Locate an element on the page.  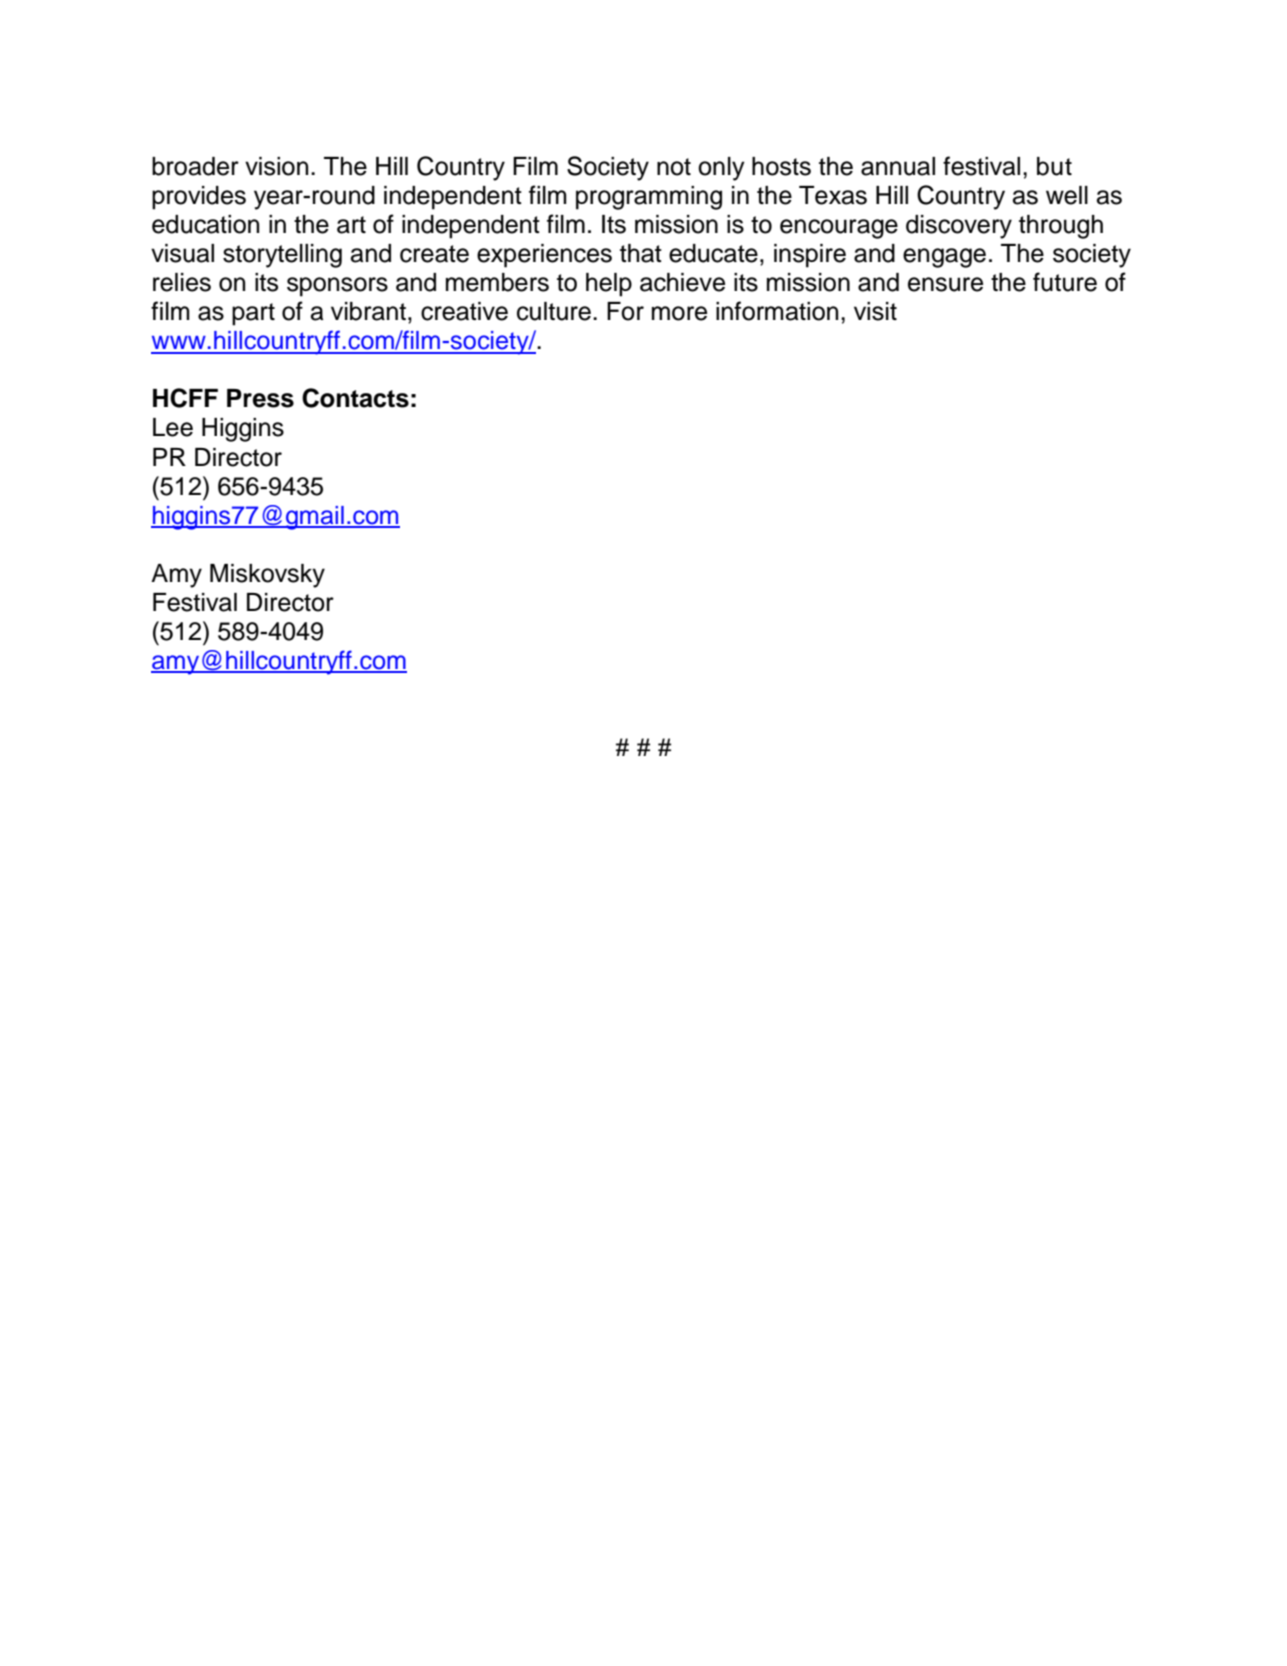
ensure is located at coordinates (945, 284).
